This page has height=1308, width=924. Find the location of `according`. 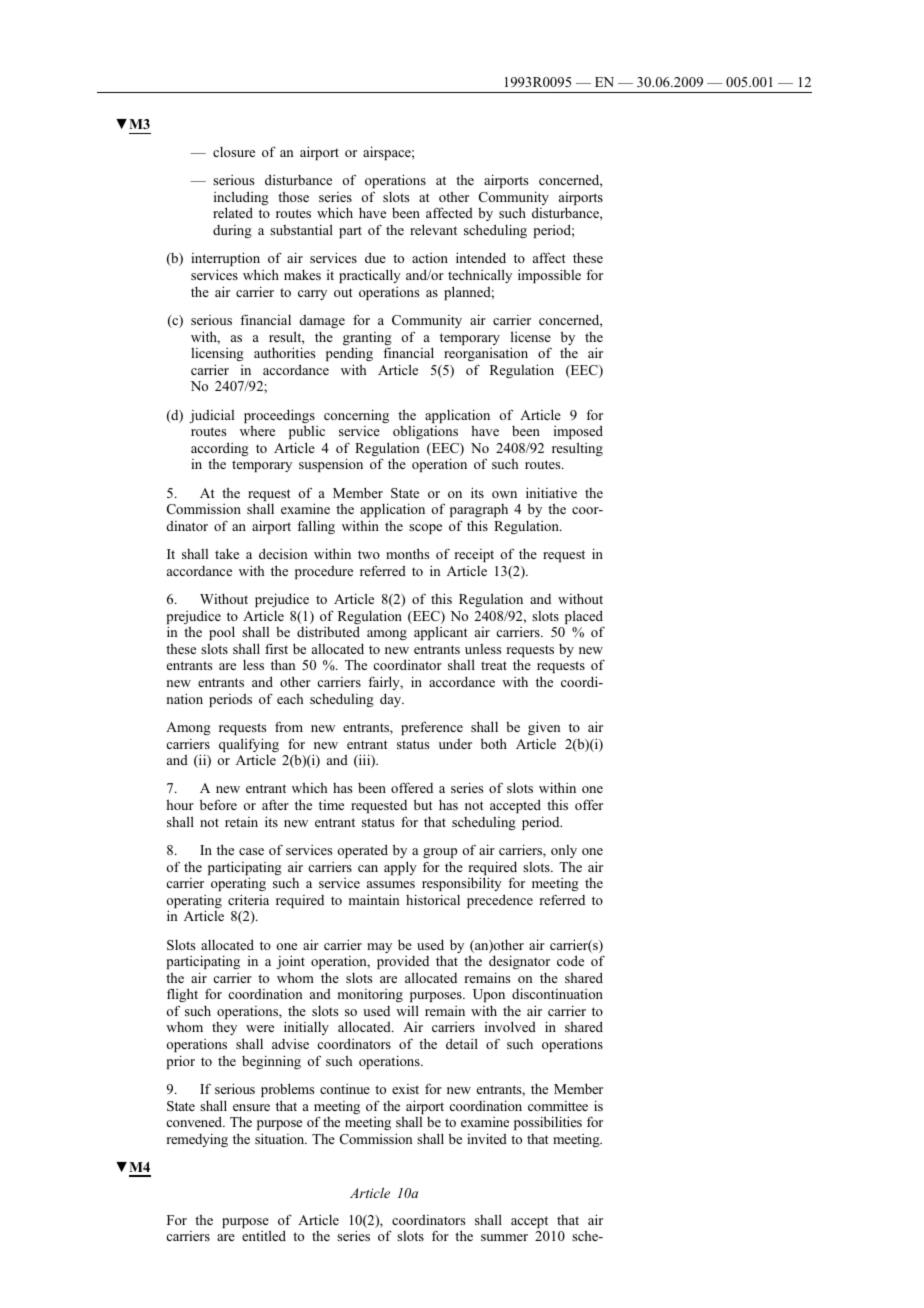

according is located at coordinates (220, 450).
